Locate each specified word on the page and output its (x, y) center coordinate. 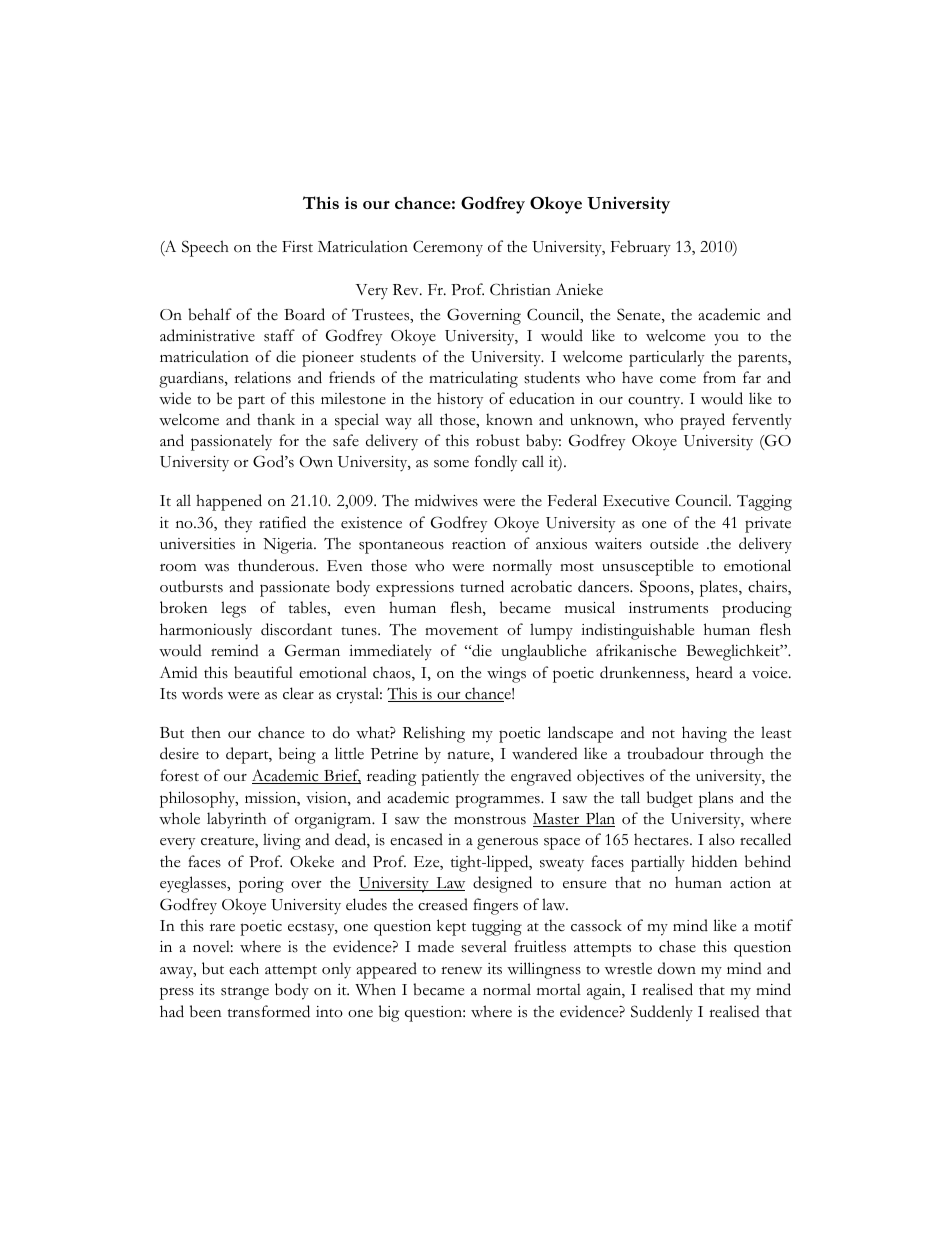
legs (233, 609)
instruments (668, 608)
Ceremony (448, 248)
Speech (205, 248)
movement (461, 631)
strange (245, 993)
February (641, 248)
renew (461, 971)
